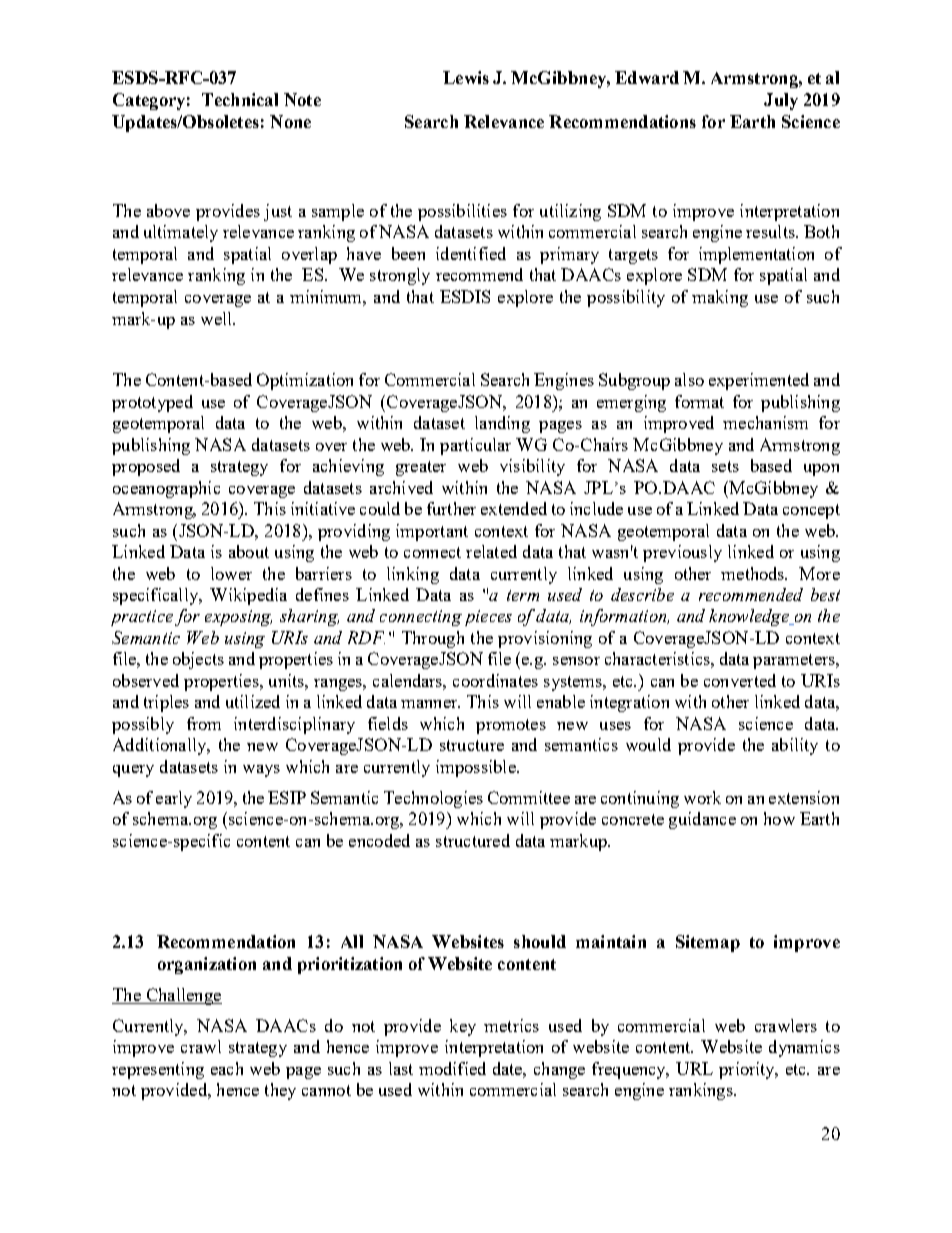 This document has height=1233, width=952. What do you see at coordinates (471, 253) in the document?
I see `identified` at bounding box center [471, 253].
